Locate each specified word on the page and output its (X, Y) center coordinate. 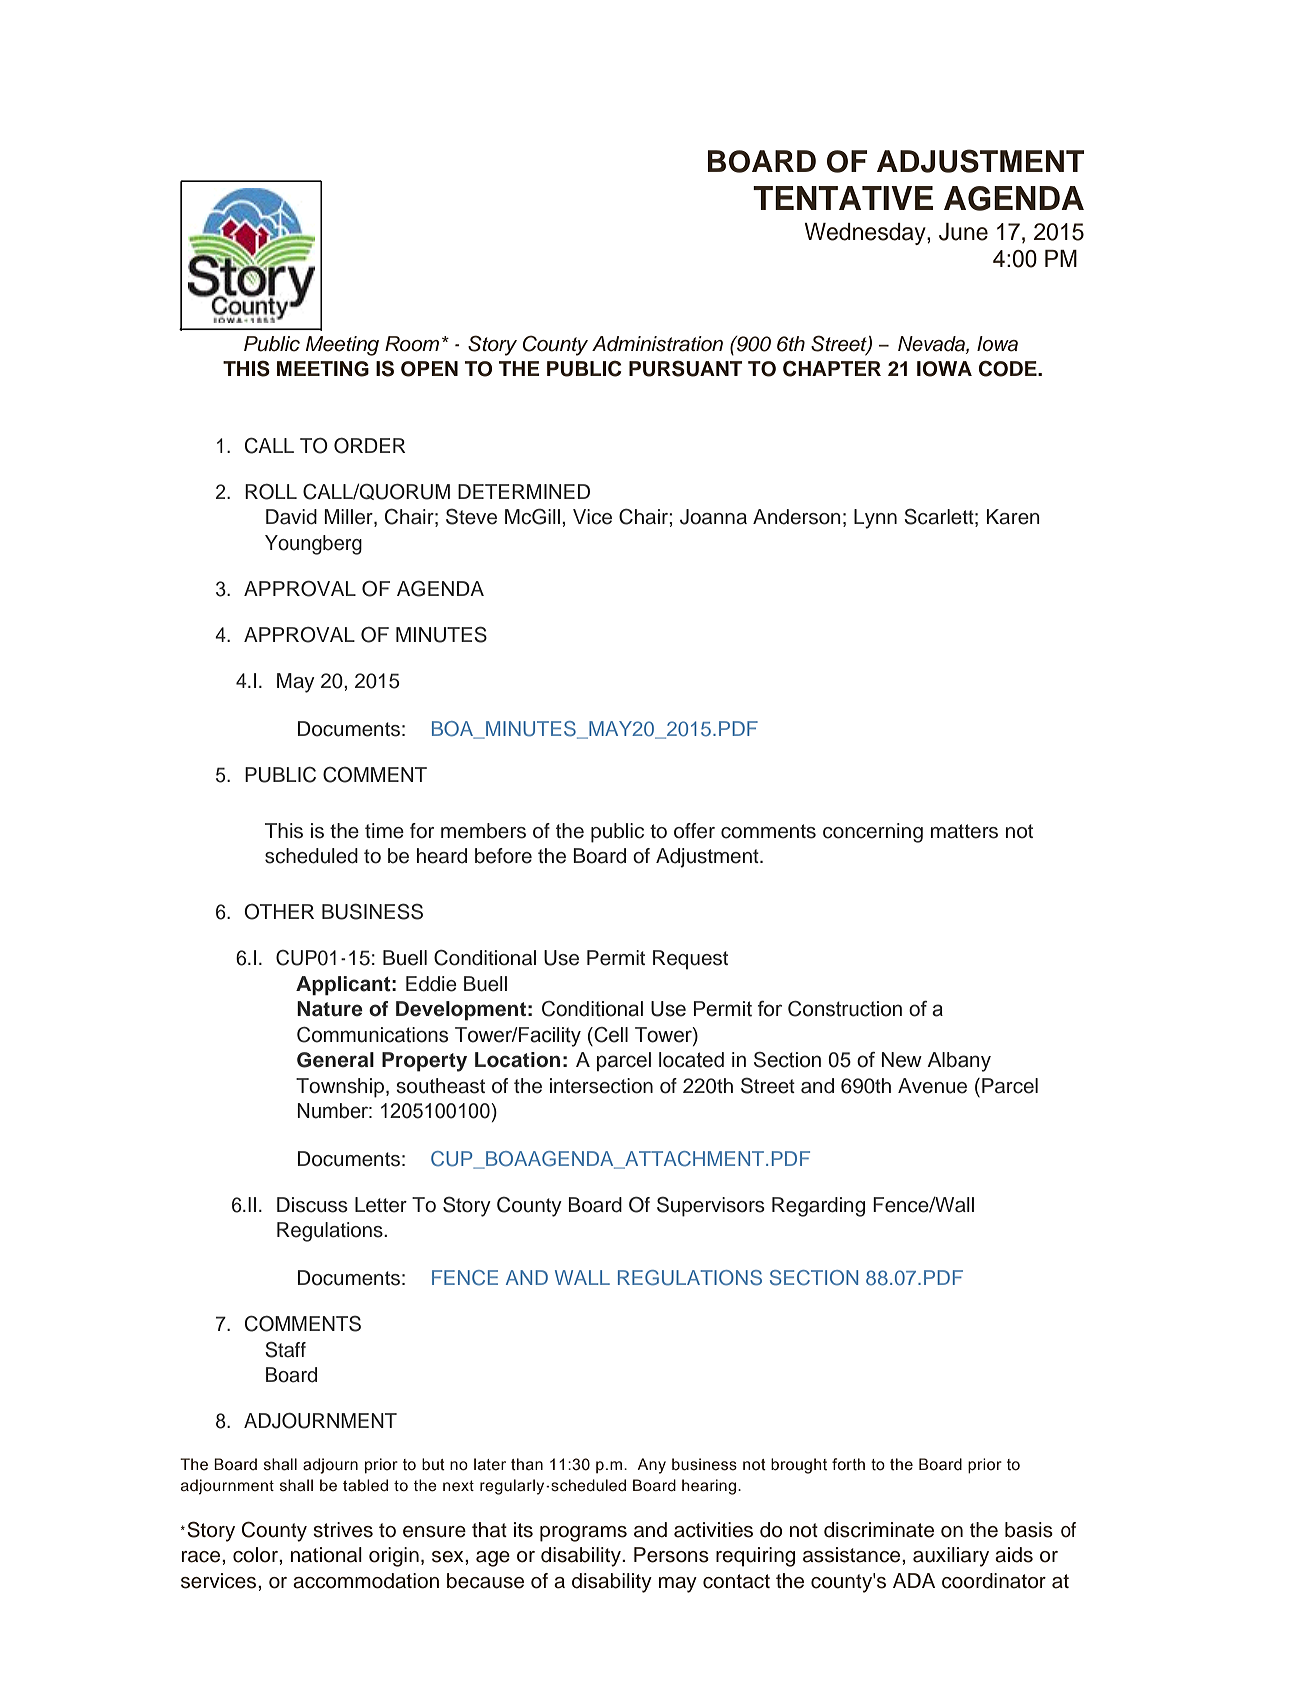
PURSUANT (685, 368)
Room (412, 344)
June (963, 232)
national (326, 1555)
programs (583, 1534)
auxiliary (951, 1557)
